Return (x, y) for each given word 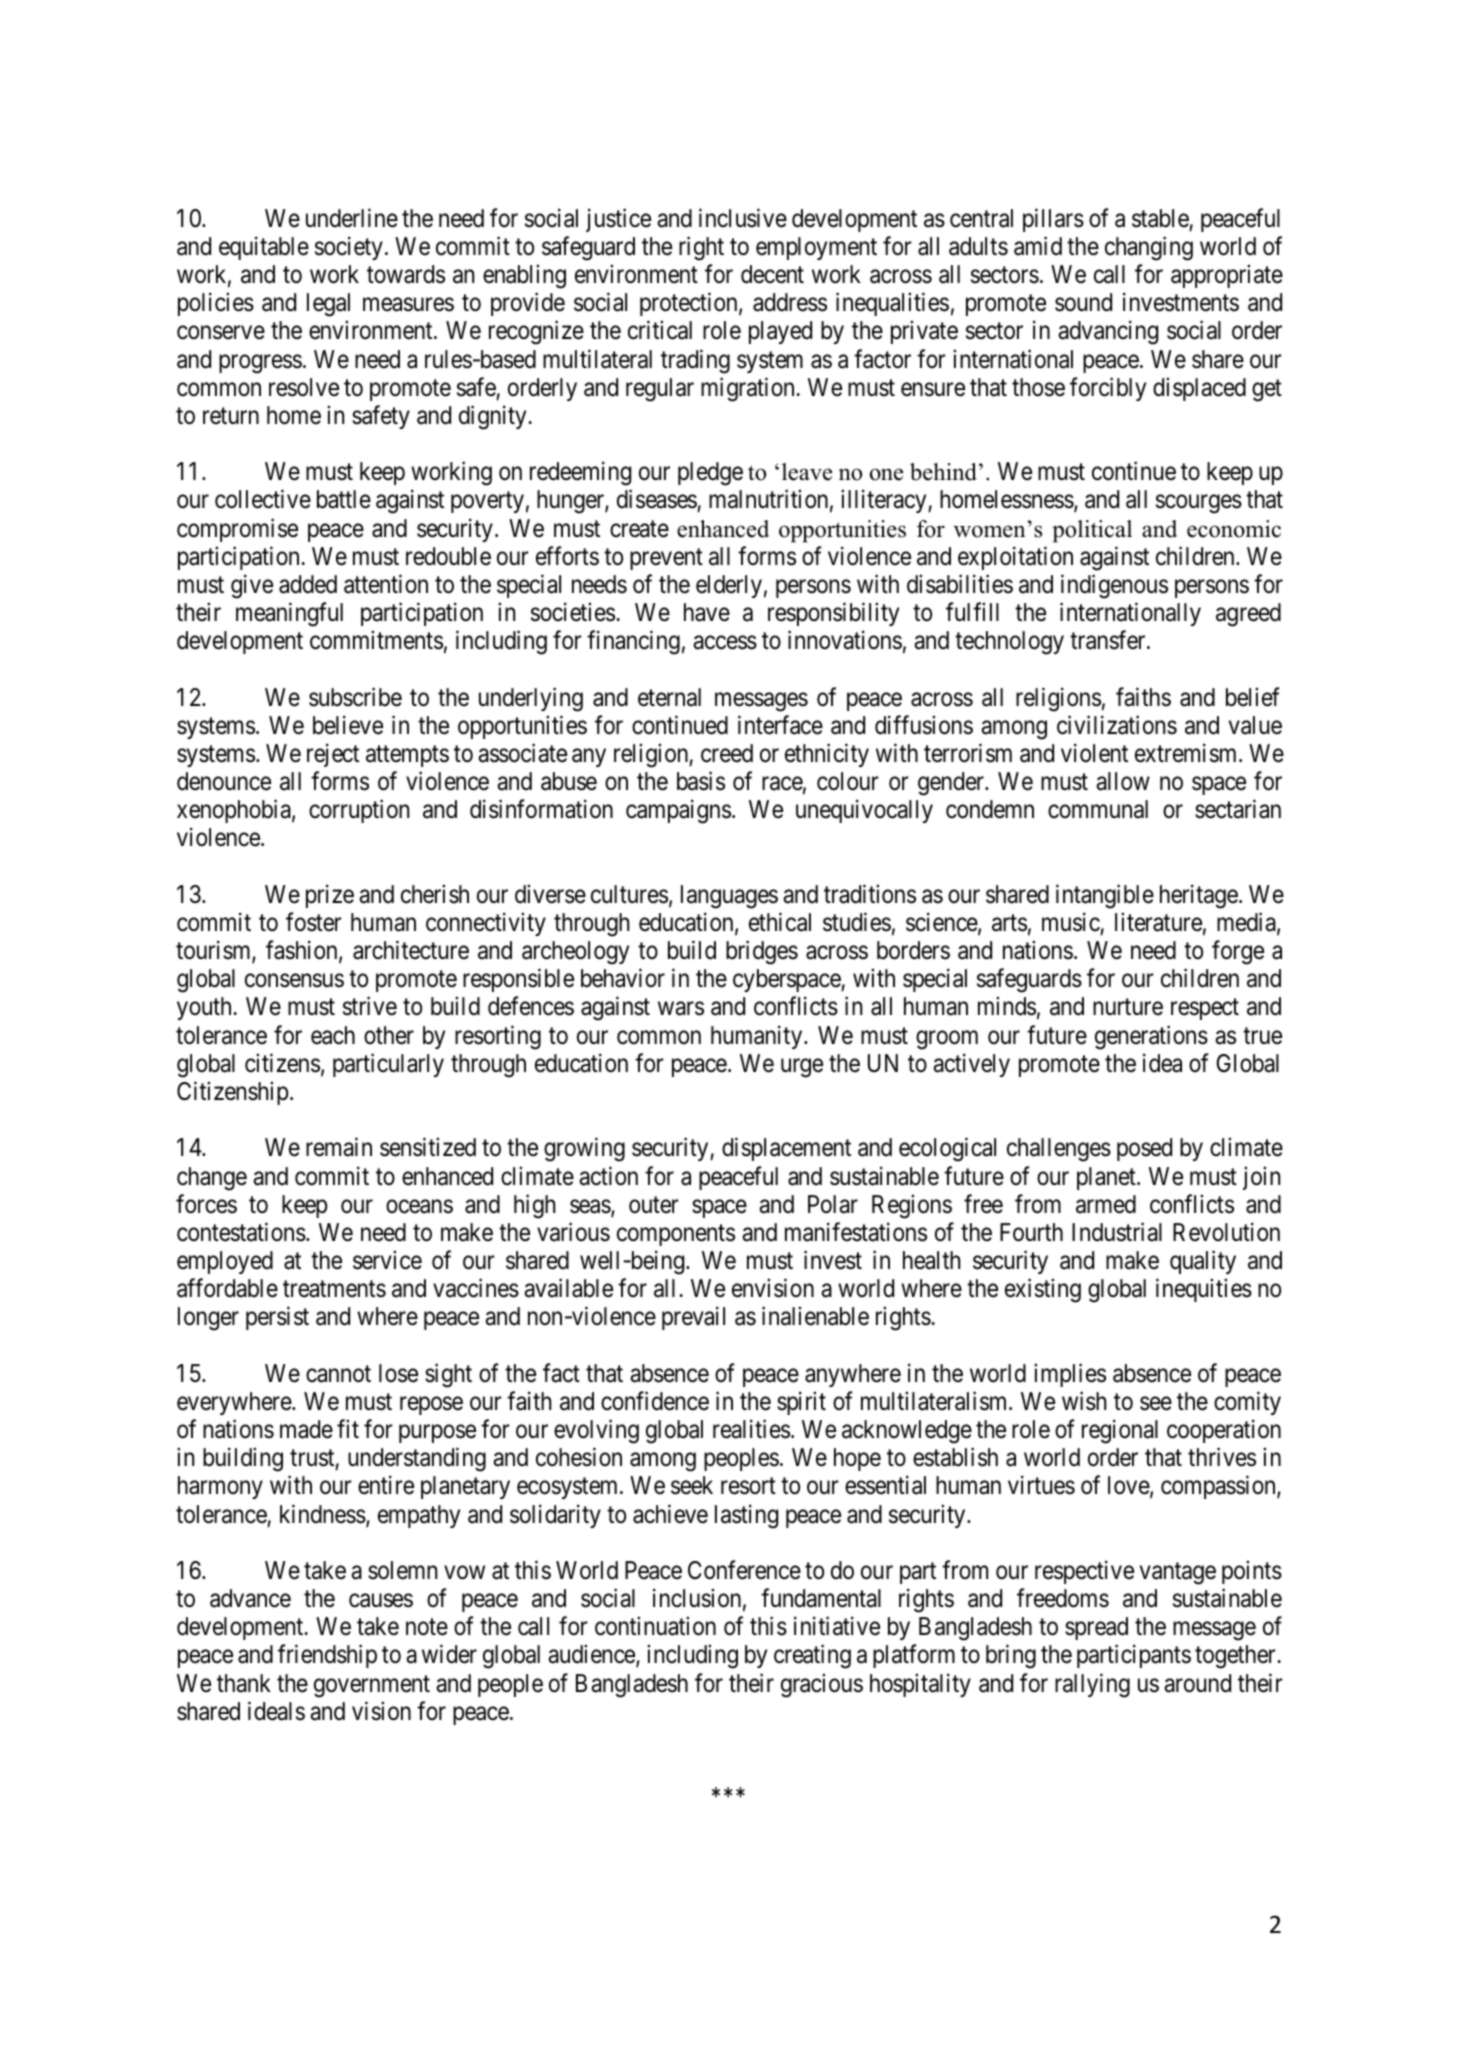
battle (344, 499)
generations (1151, 1037)
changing (1149, 248)
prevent (666, 559)
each (333, 1035)
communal (1098, 809)
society (349, 248)
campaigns (678, 812)
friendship (327, 1656)
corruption (359, 811)
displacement (786, 1149)
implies (1070, 1375)
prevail (693, 1318)
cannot (338, 1374)
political (1092, 531)
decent (772, 274)
